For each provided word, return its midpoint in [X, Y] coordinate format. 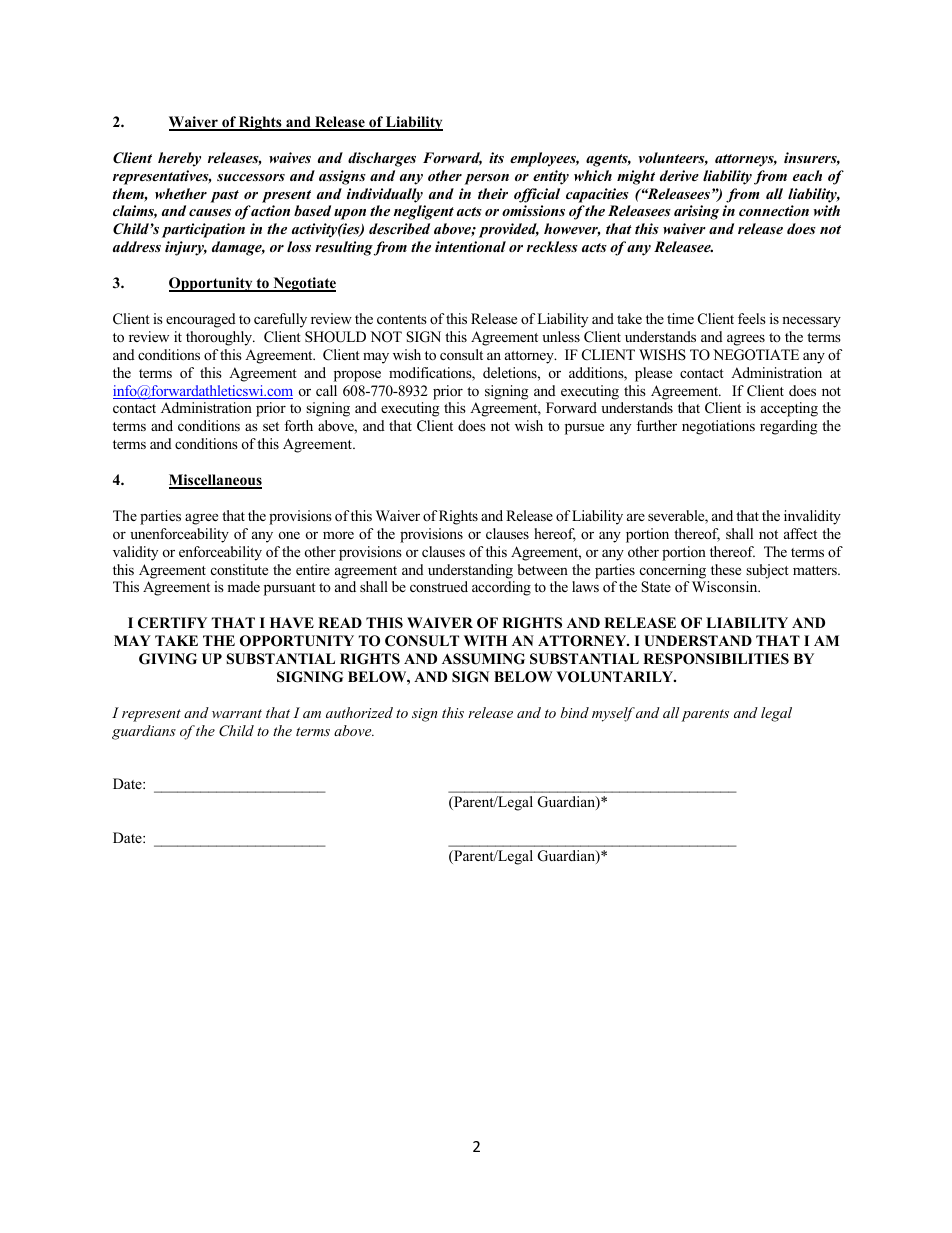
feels [752, 318]
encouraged [201, 320]
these [726, 569]
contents [402, 319]
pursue [584, 429]
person [486, 179]
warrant [237, 713]
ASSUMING [483, 659]
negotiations [718, 427]
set [271, 426]
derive [679, 175]
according [501, 588]
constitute [239, 569]
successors [251, 177]
